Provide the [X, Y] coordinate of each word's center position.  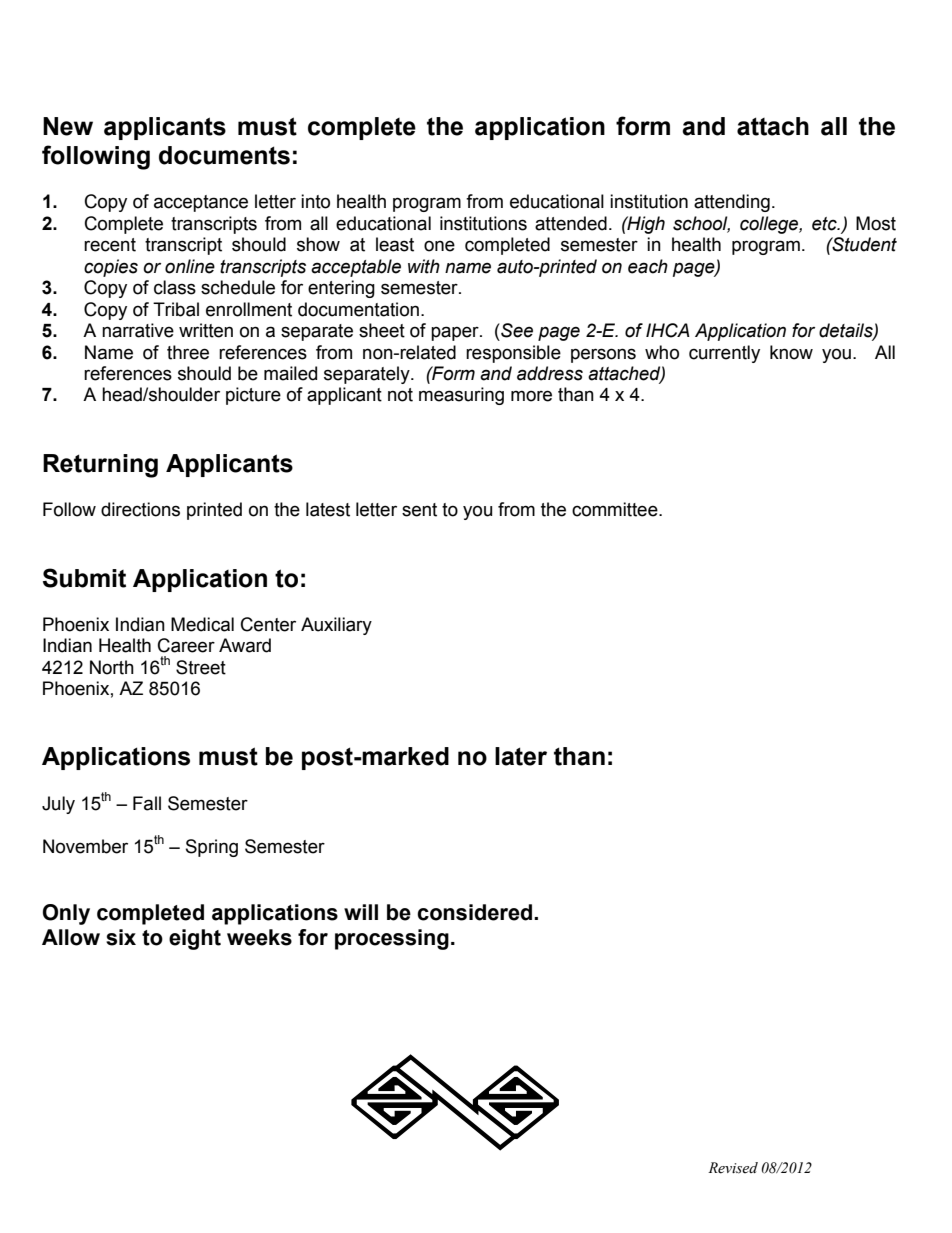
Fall [147, 803]
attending [732, 203]
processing [392, 939]
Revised [733, 1168]
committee [616, 509]
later [521, 756]
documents [224, 155]
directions [140, 509]
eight [195, 939]
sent [419, 510]
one [439, 246]
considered [474, 912]
